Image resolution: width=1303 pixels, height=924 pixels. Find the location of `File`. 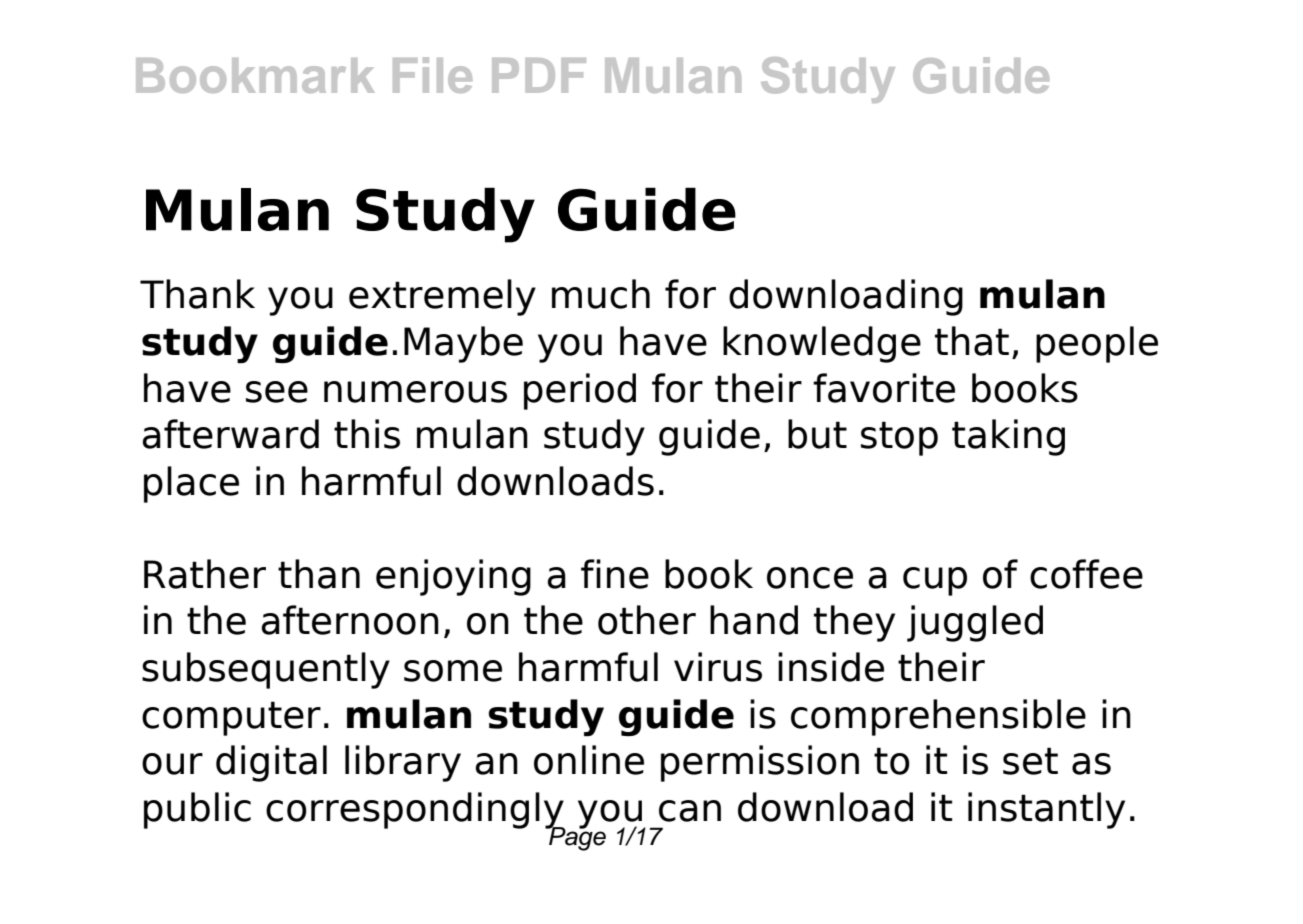

File is located at coordinates (432, 75).
